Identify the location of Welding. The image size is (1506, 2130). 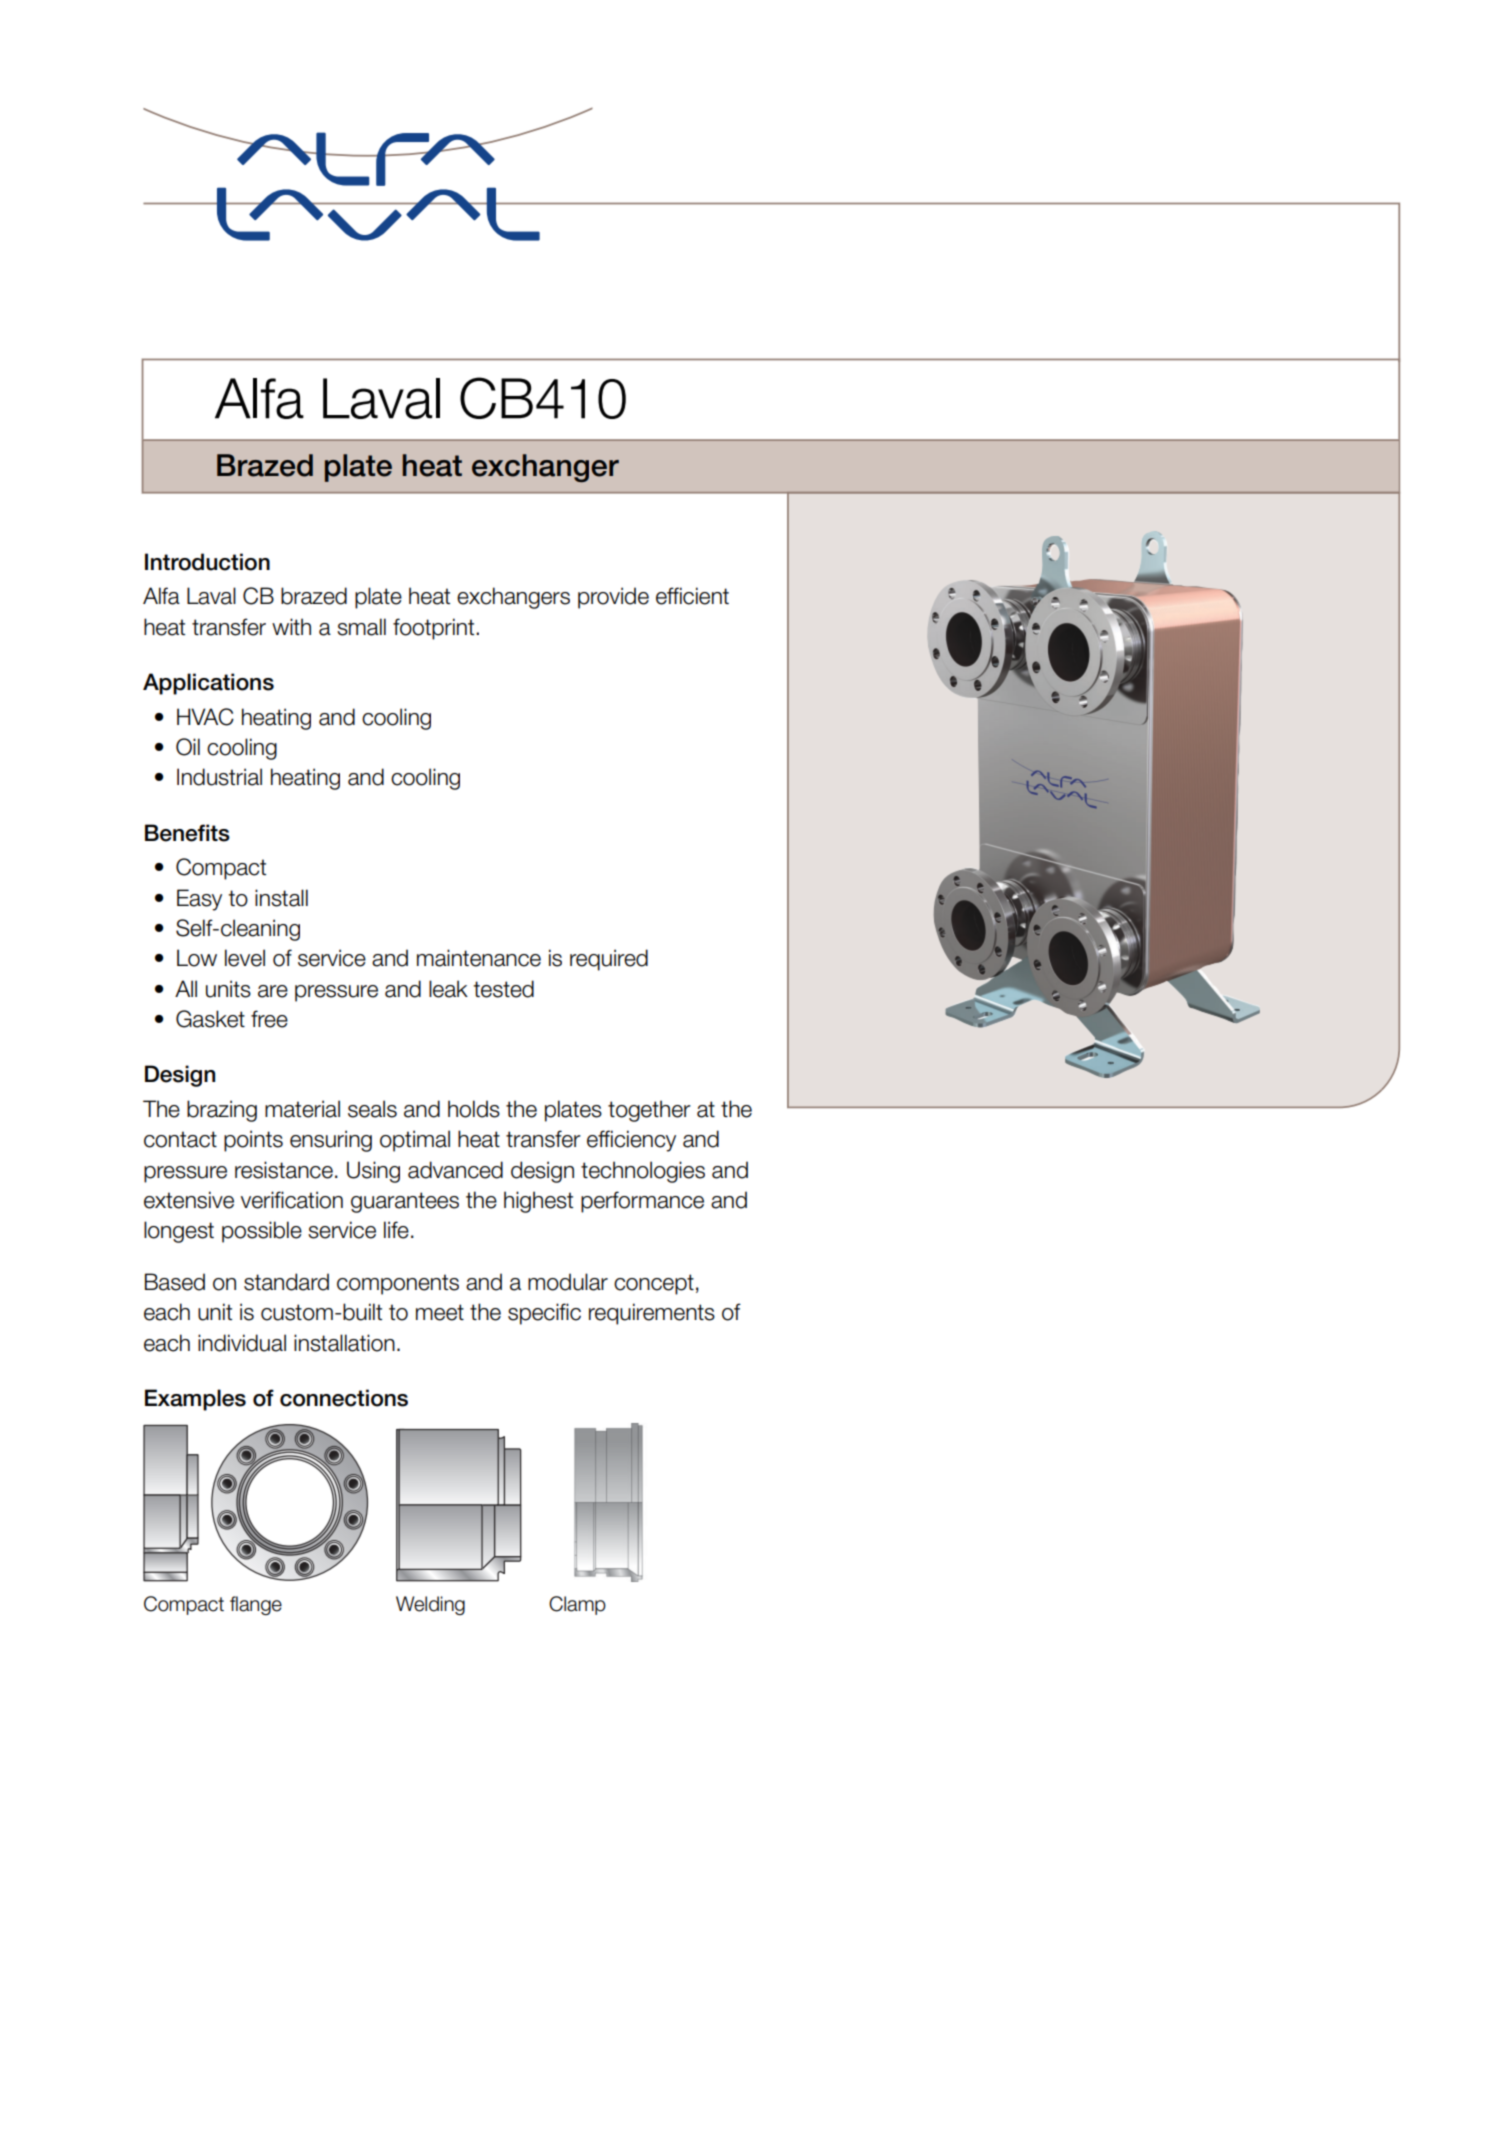
(430, 1605).
